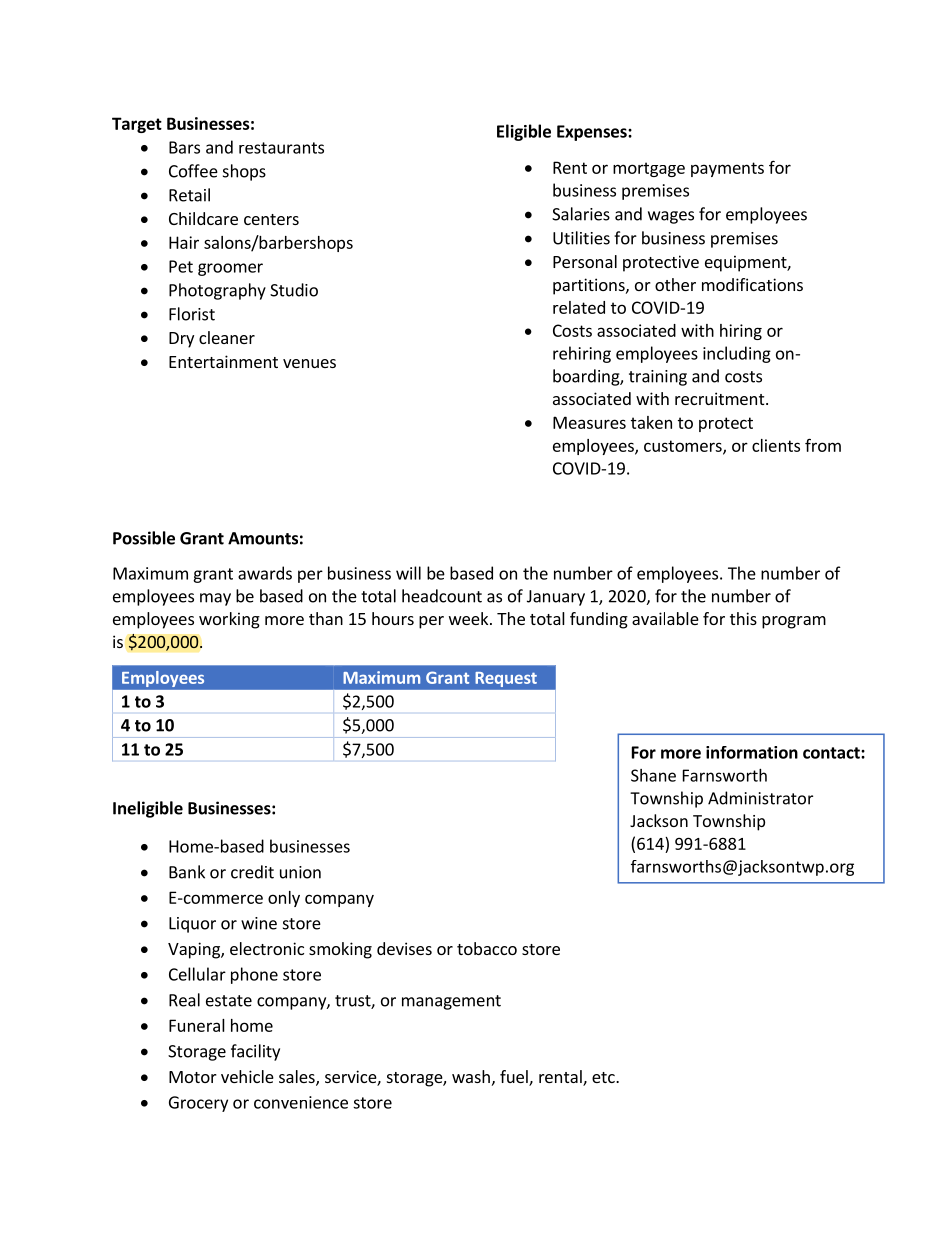 This screenshot has width=952, height=1233. Describe the element at coordinates (193, 171) in the screenshot. I see `Coffee` at that location.
